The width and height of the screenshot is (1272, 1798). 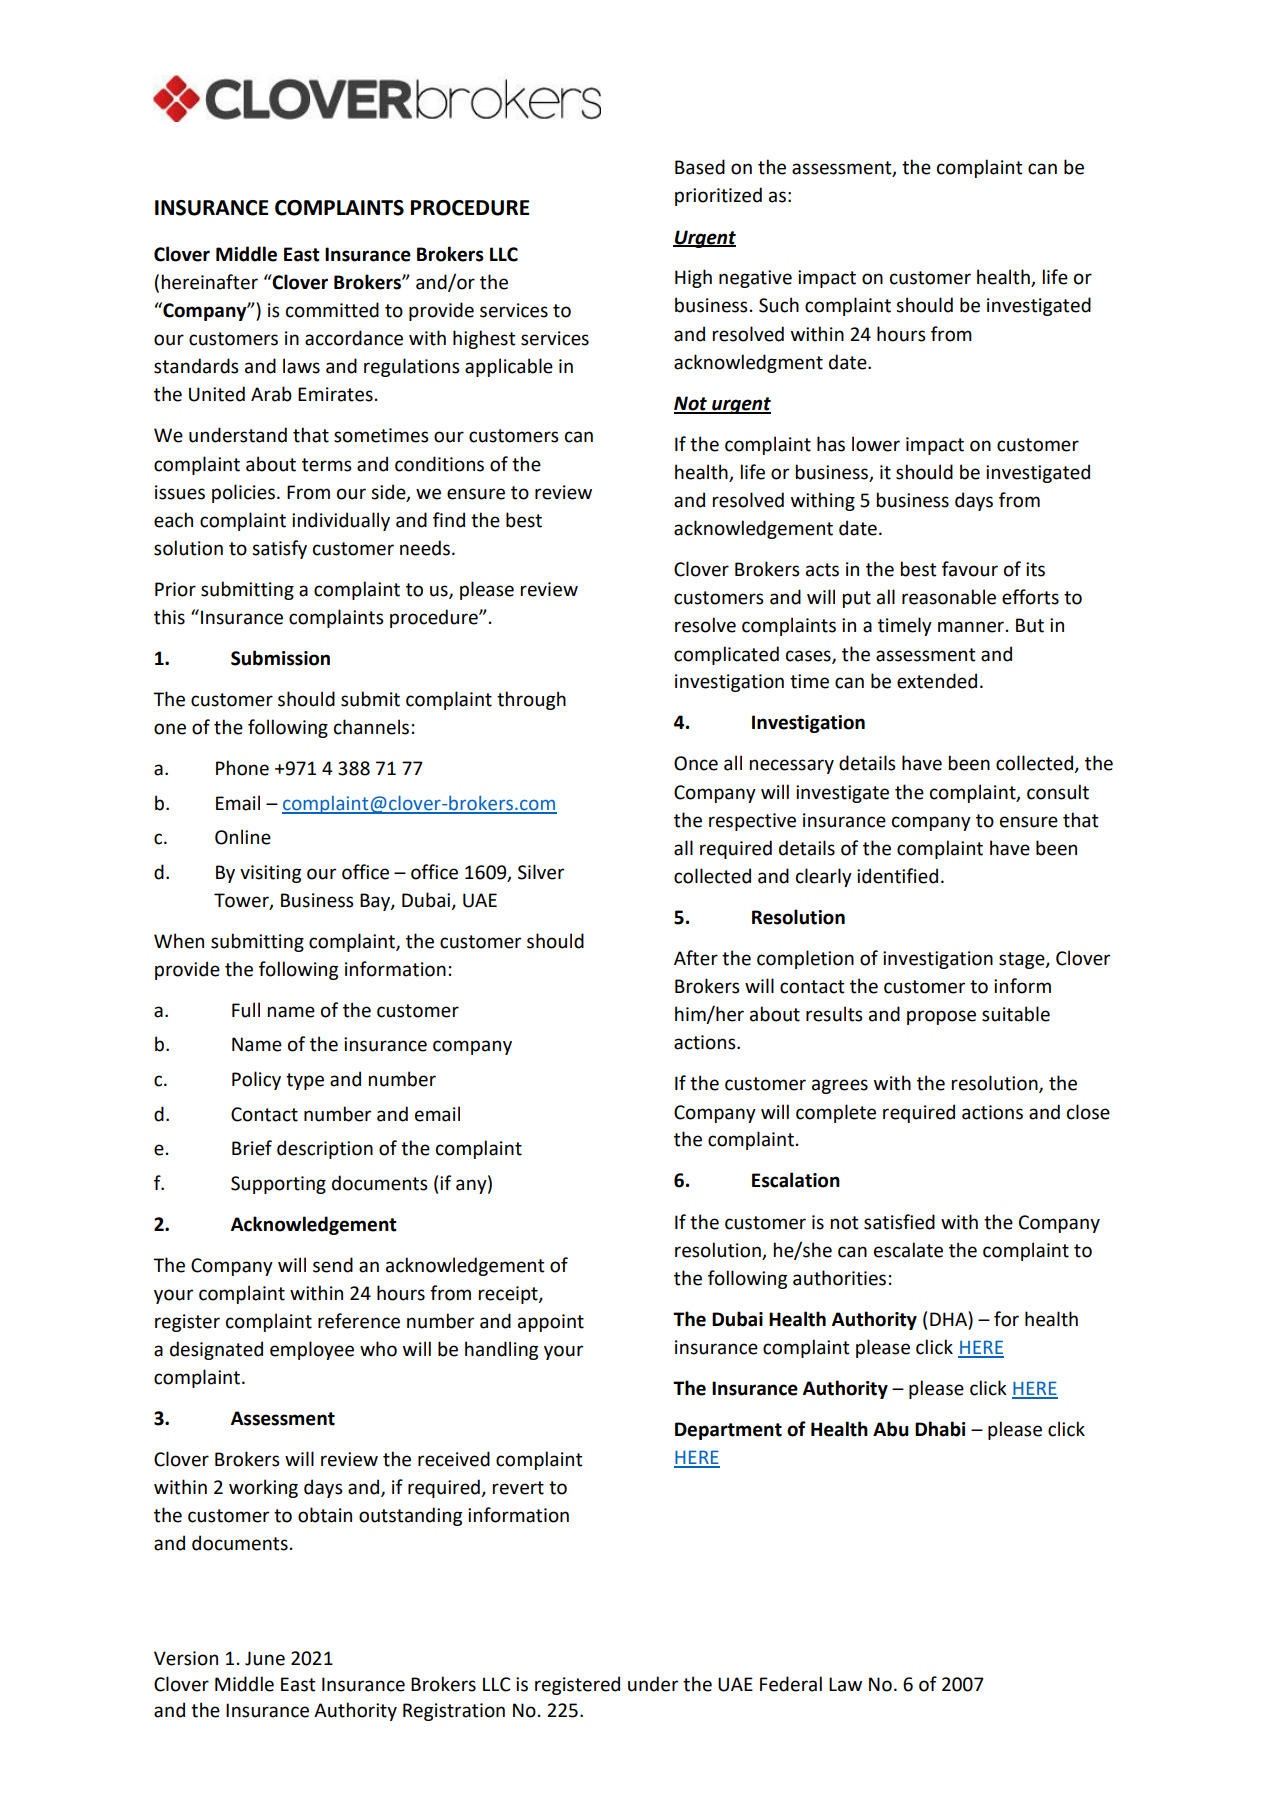 I want to click on visiting, so click(x=270, y=874).
